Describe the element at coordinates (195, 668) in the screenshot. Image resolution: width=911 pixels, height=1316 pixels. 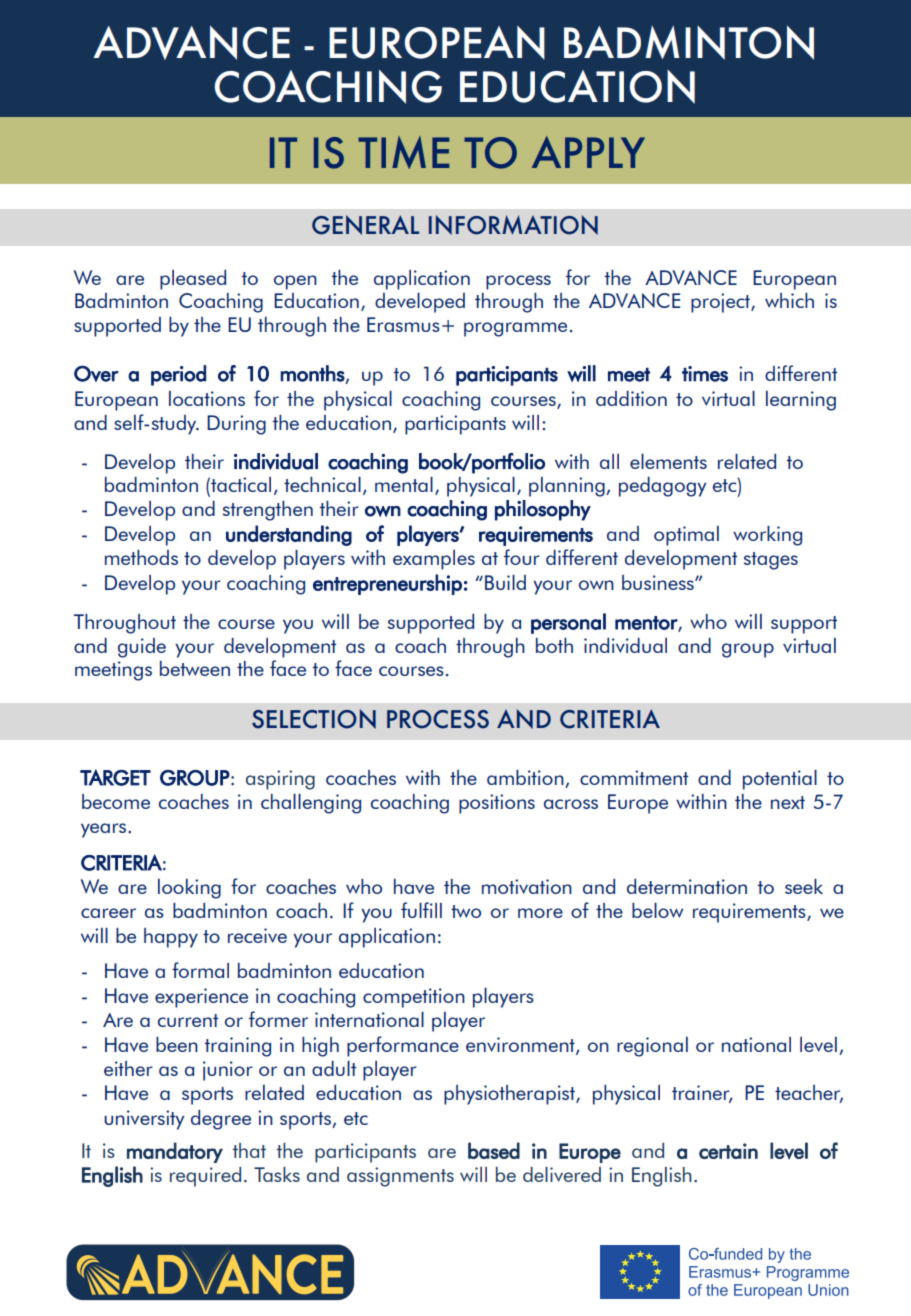
I see `between` at that location.
